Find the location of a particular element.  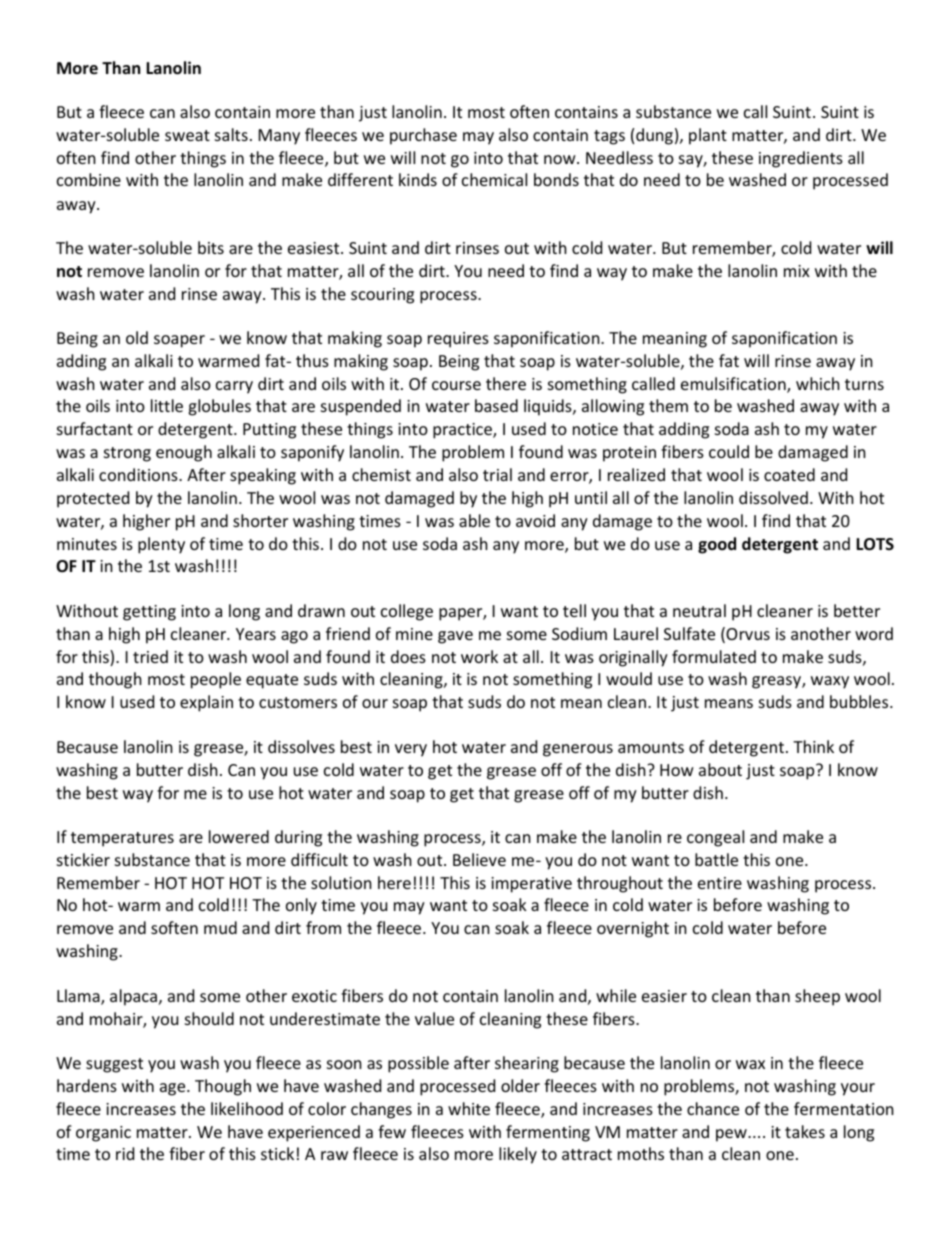

white is located at coordinates (469, 1108).
